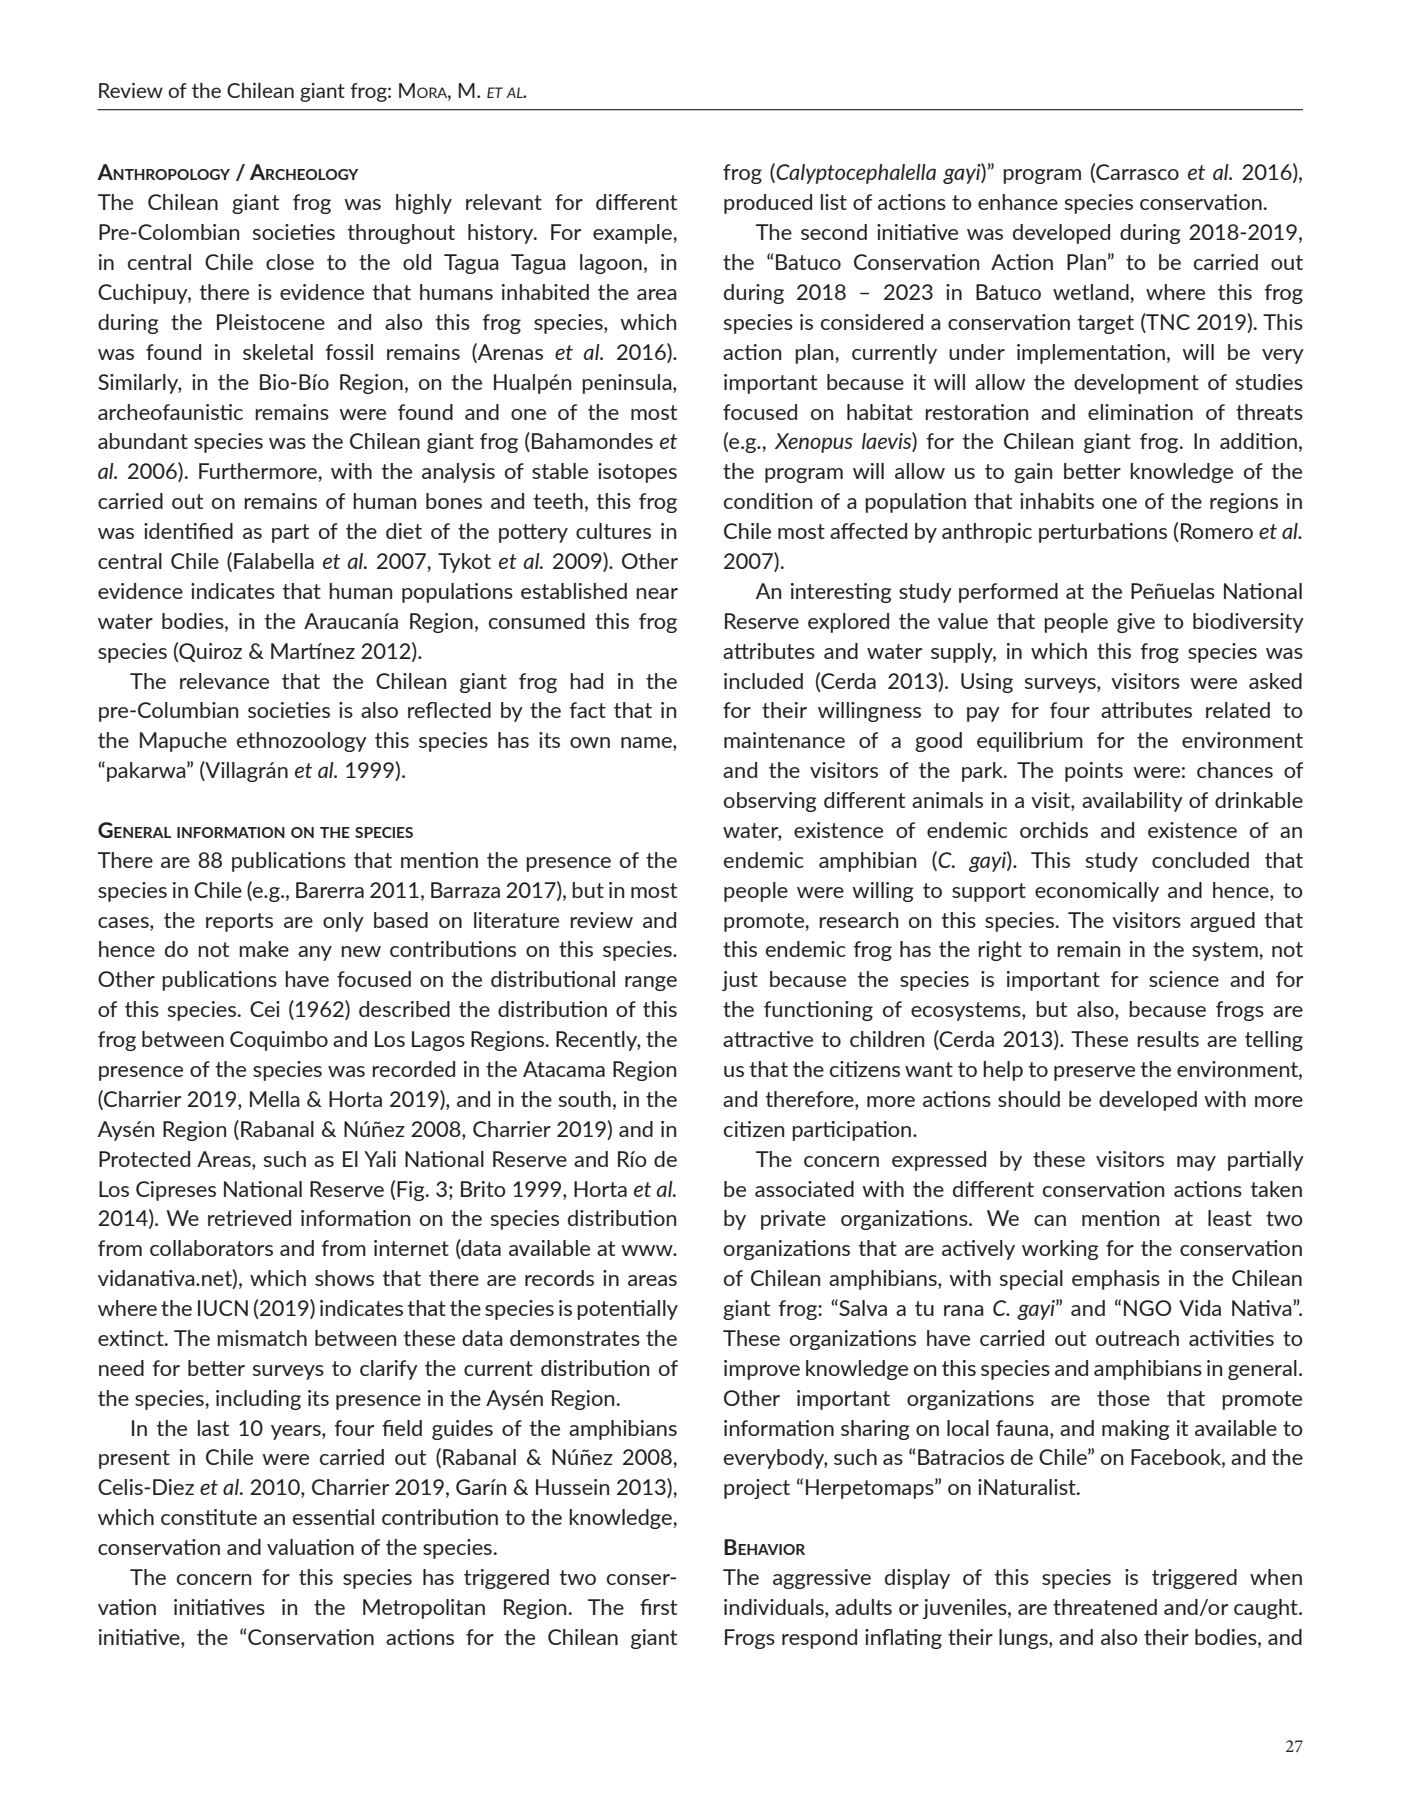  What do you see at coordinates (274, 561) in the page?
I see `Falabella` at bounding box center [274, 561].
